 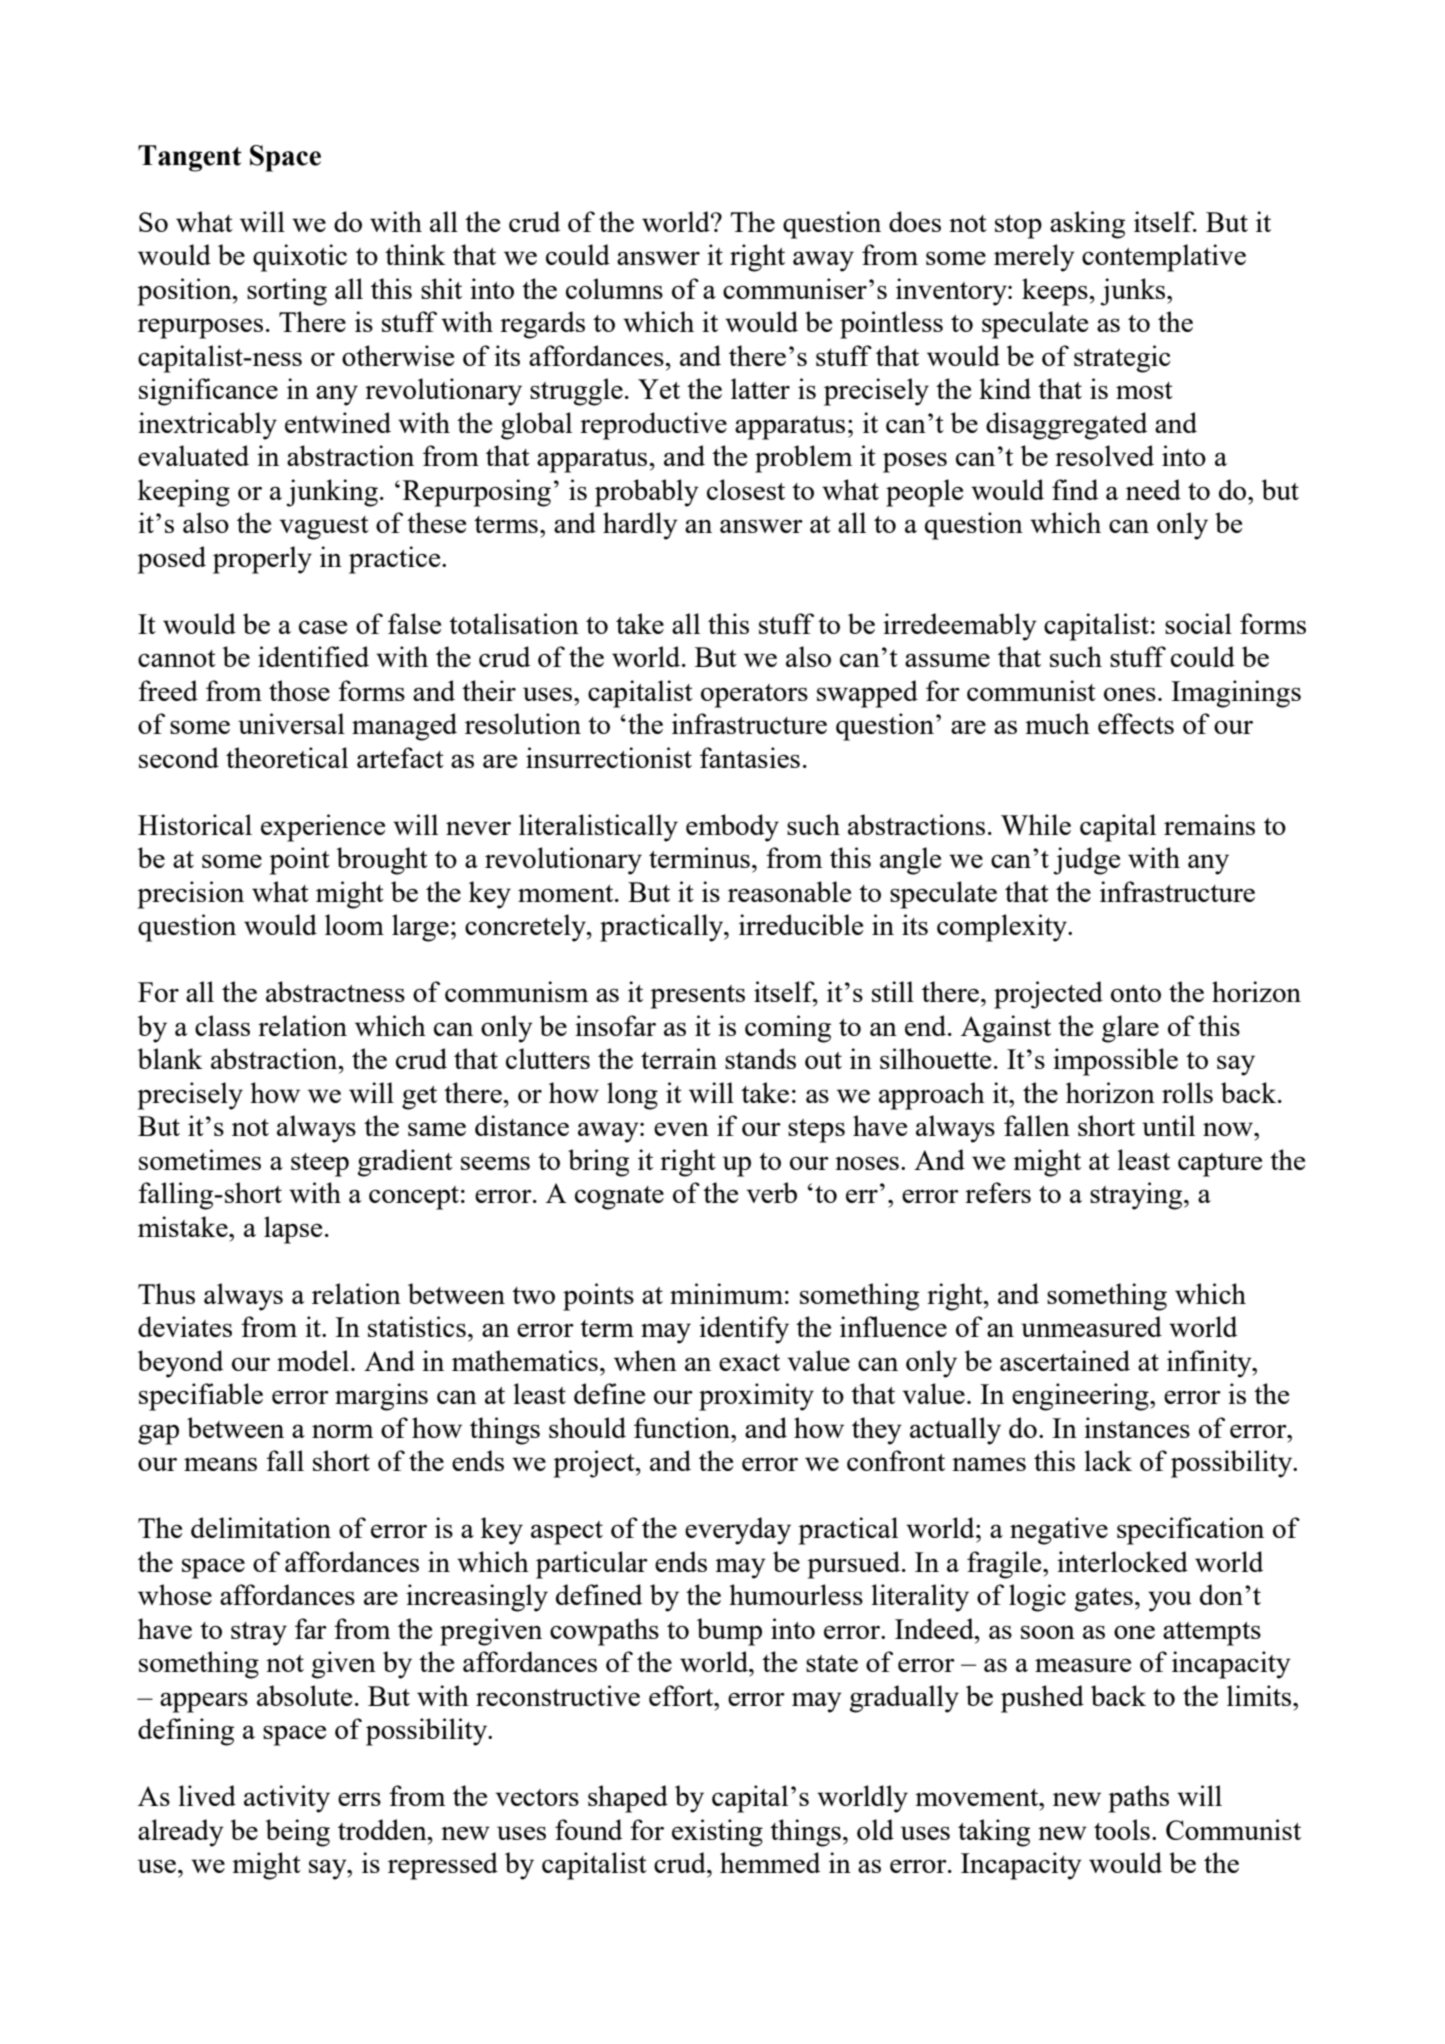 I want to click on existing, so click(x=717, y=1833).
